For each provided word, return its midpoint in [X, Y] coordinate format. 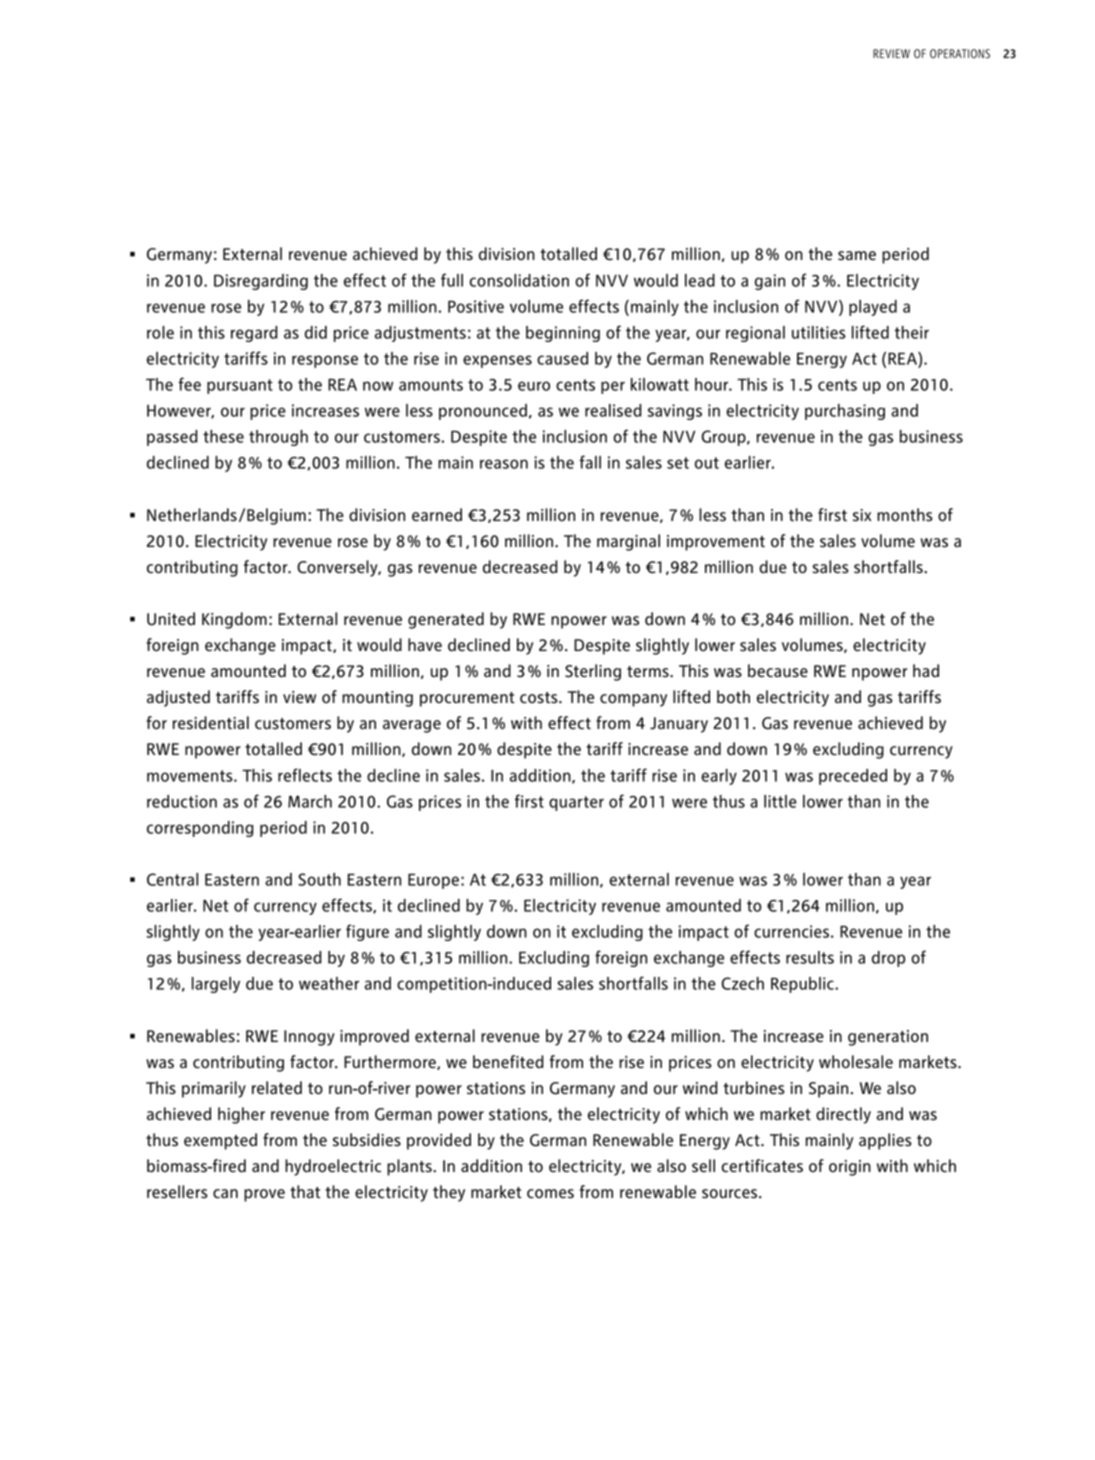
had [926, 670]
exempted [220, 1141]
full [452, 280]
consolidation [519, 280]
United [171, 619]
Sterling [593, 672]
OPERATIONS [960, 54]
